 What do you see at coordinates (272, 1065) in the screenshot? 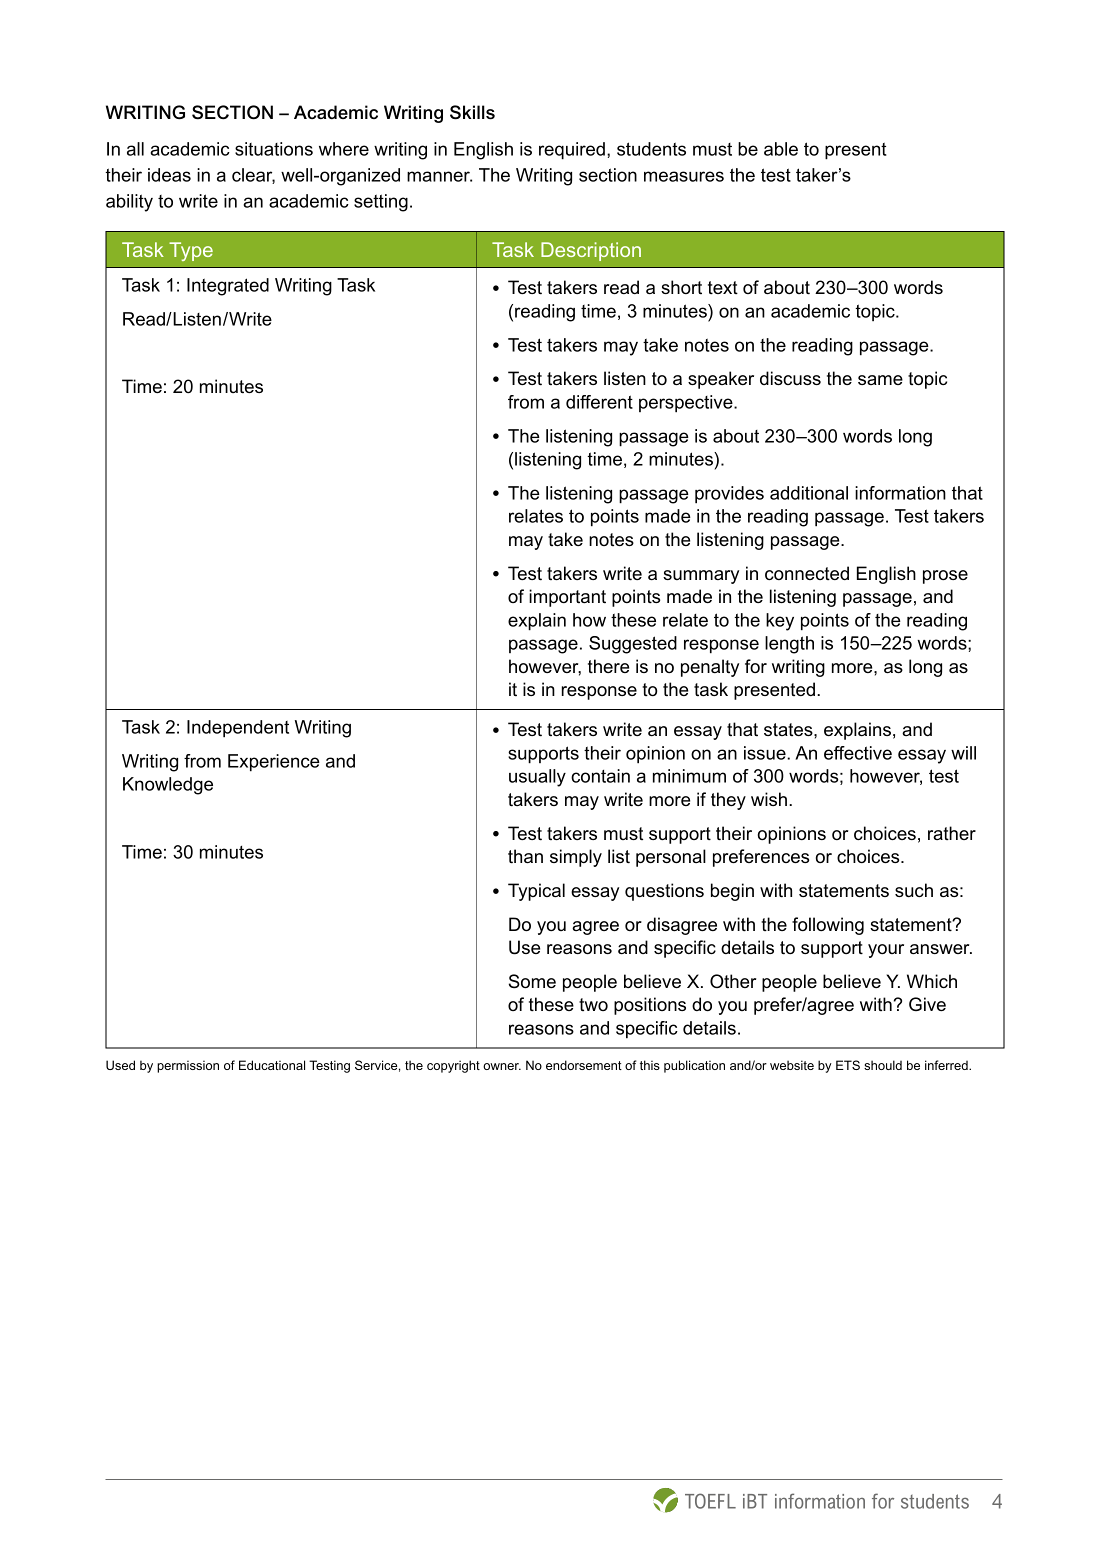
I see `Educational` at bounding box center [272, 1065].
